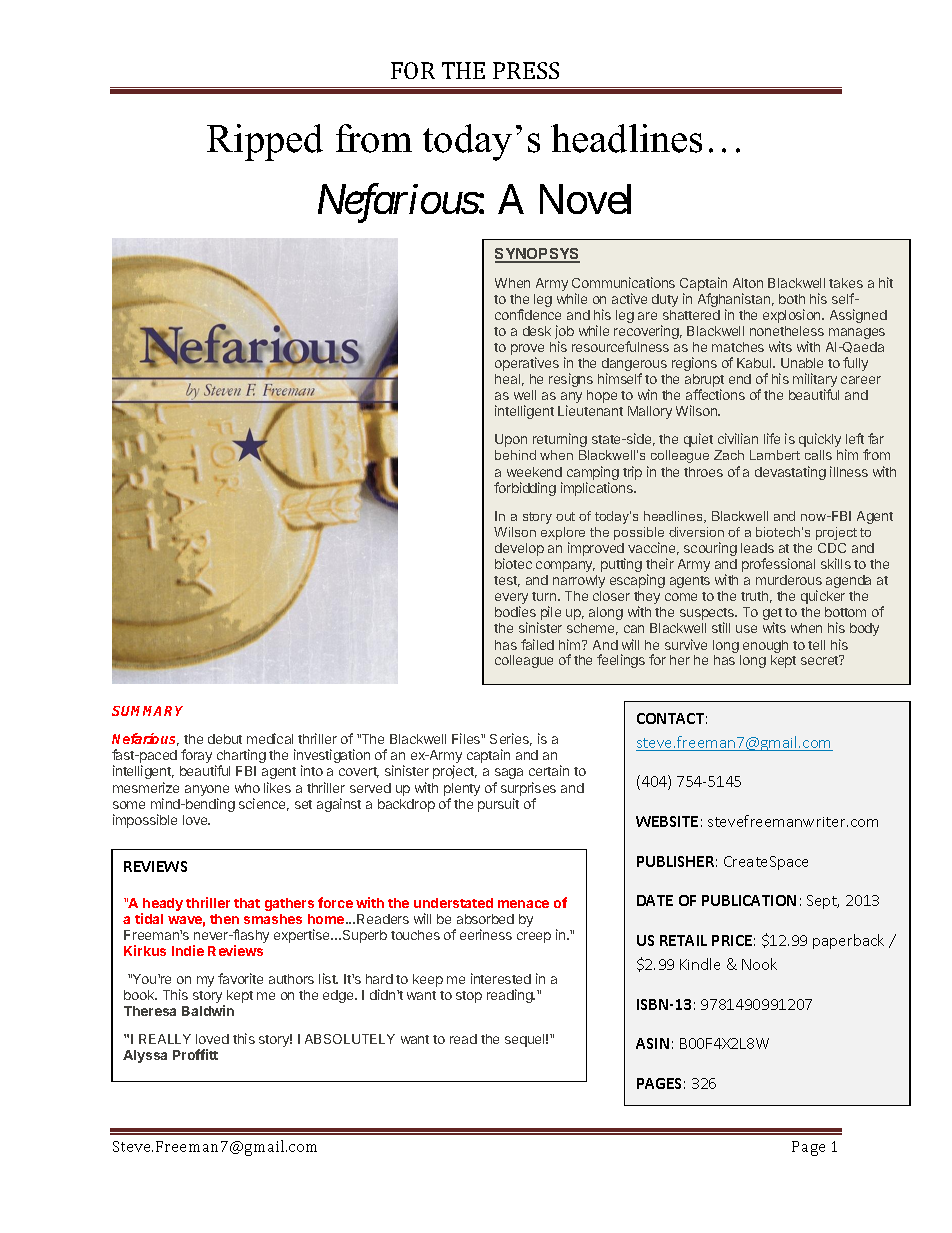 This image has width=952, height=1233. I want to click on WEBSITE, so click(667, 821).
